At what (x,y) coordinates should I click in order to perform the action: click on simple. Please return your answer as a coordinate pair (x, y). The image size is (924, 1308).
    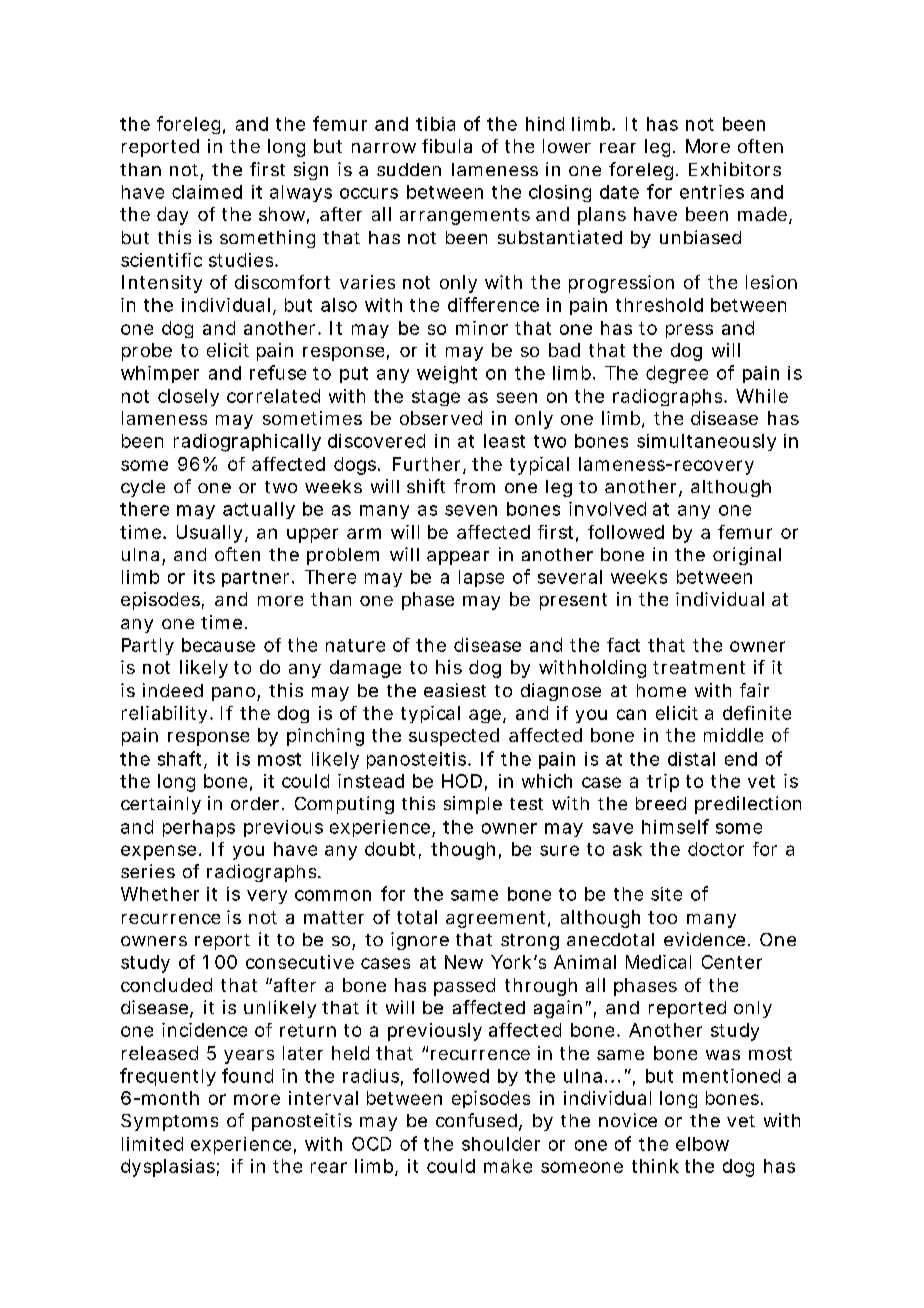
    Looking at the image, I should click on (473, 805).
